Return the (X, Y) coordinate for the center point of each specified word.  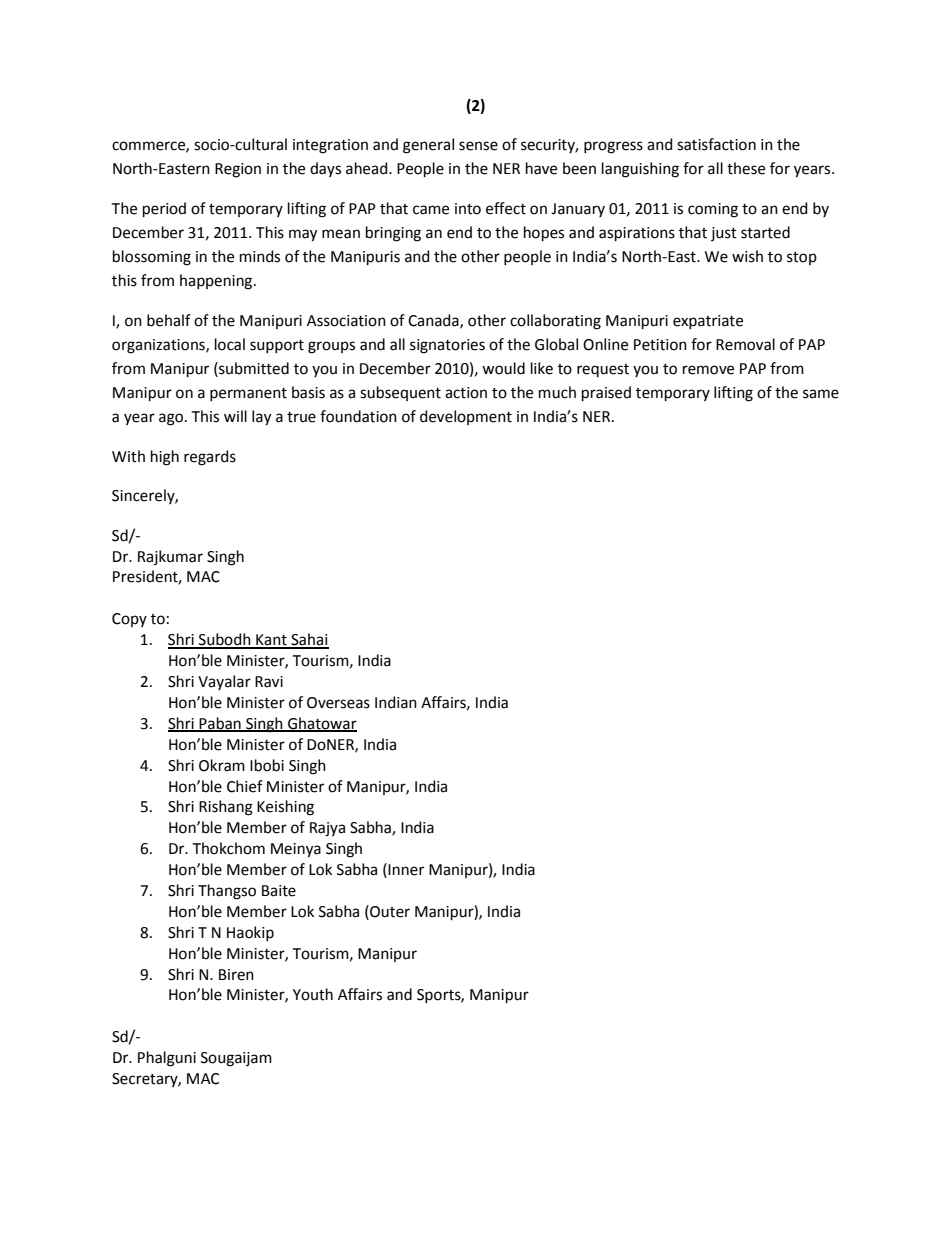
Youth (313, 994)
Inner (406, 870)
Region (238, 170)
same (821, 394)
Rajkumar (170, 557)
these (746, 168)
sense (478, 146)
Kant (271, 641)
